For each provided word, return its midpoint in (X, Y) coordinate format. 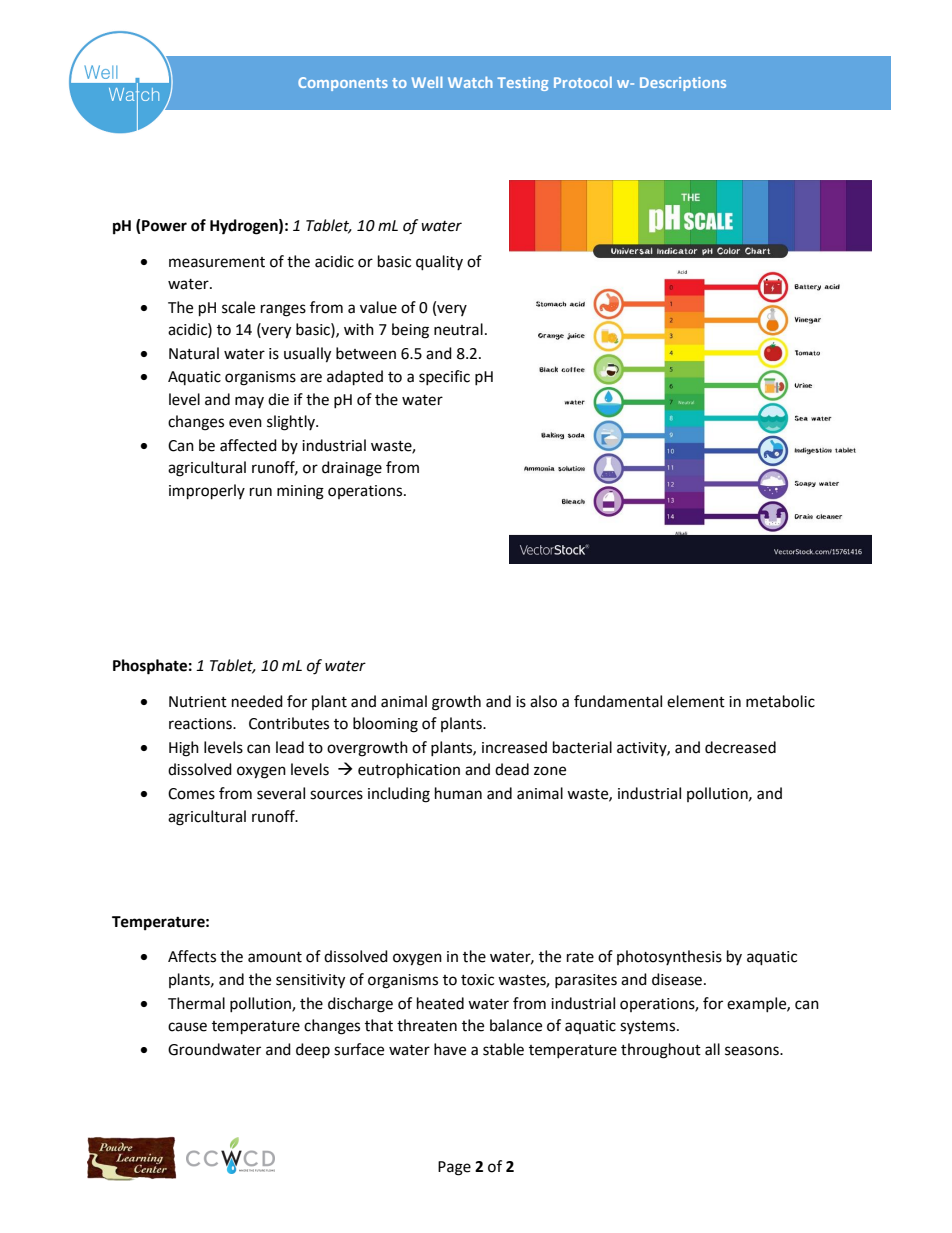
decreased (740, 747)
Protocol (583, 82)
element (696, 701)
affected (248, 445)
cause (187, 1027)
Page (454, 1168)
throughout (661, 1051)
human (458, 793)
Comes (191, 794)
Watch (470, 82)
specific (444, 377)
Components (343, 84)
